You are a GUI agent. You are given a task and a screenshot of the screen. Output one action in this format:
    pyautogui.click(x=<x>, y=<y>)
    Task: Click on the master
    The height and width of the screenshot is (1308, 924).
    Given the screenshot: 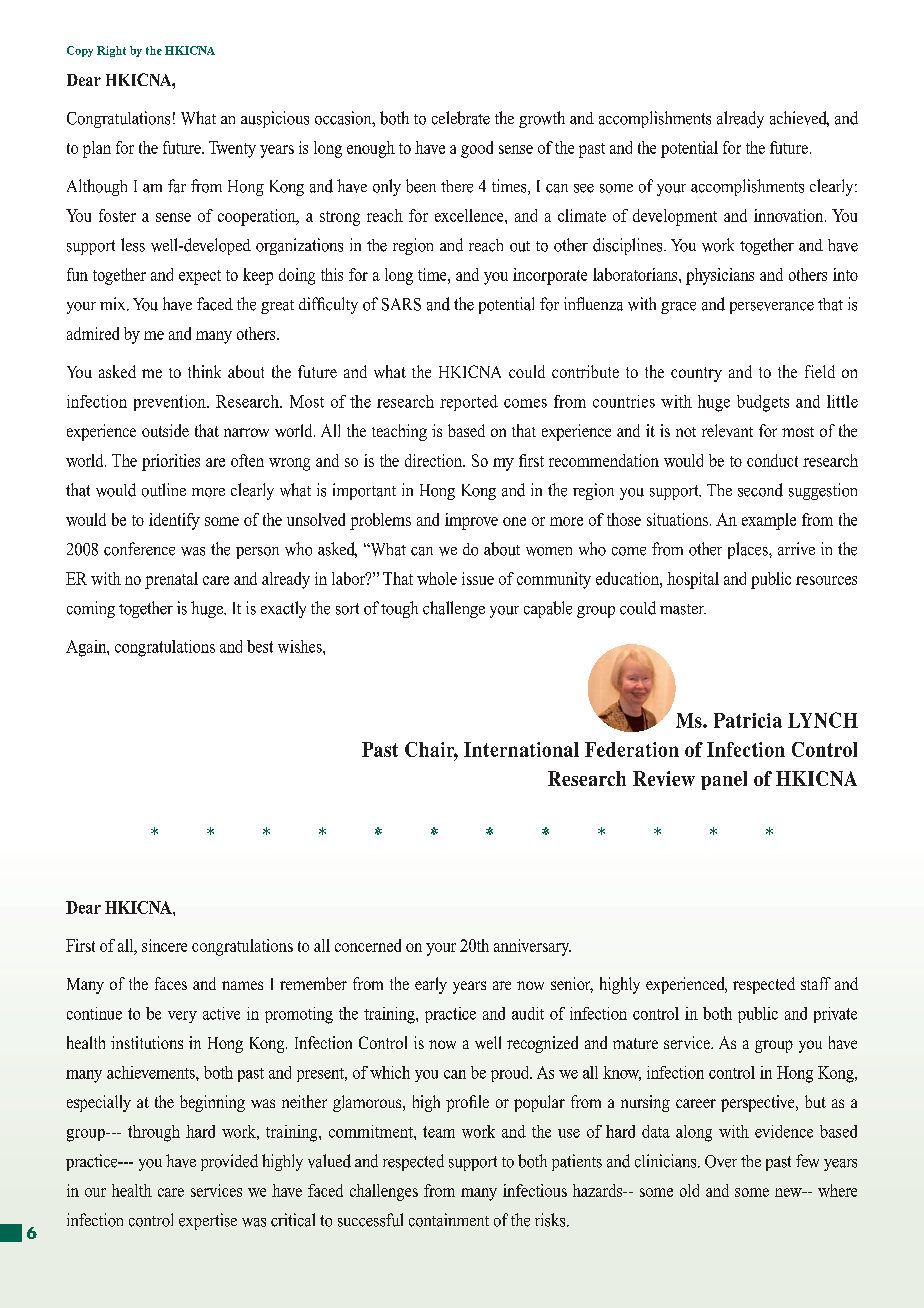 What is the action you would take?
    pyautogui.click(x=683, y=609)
